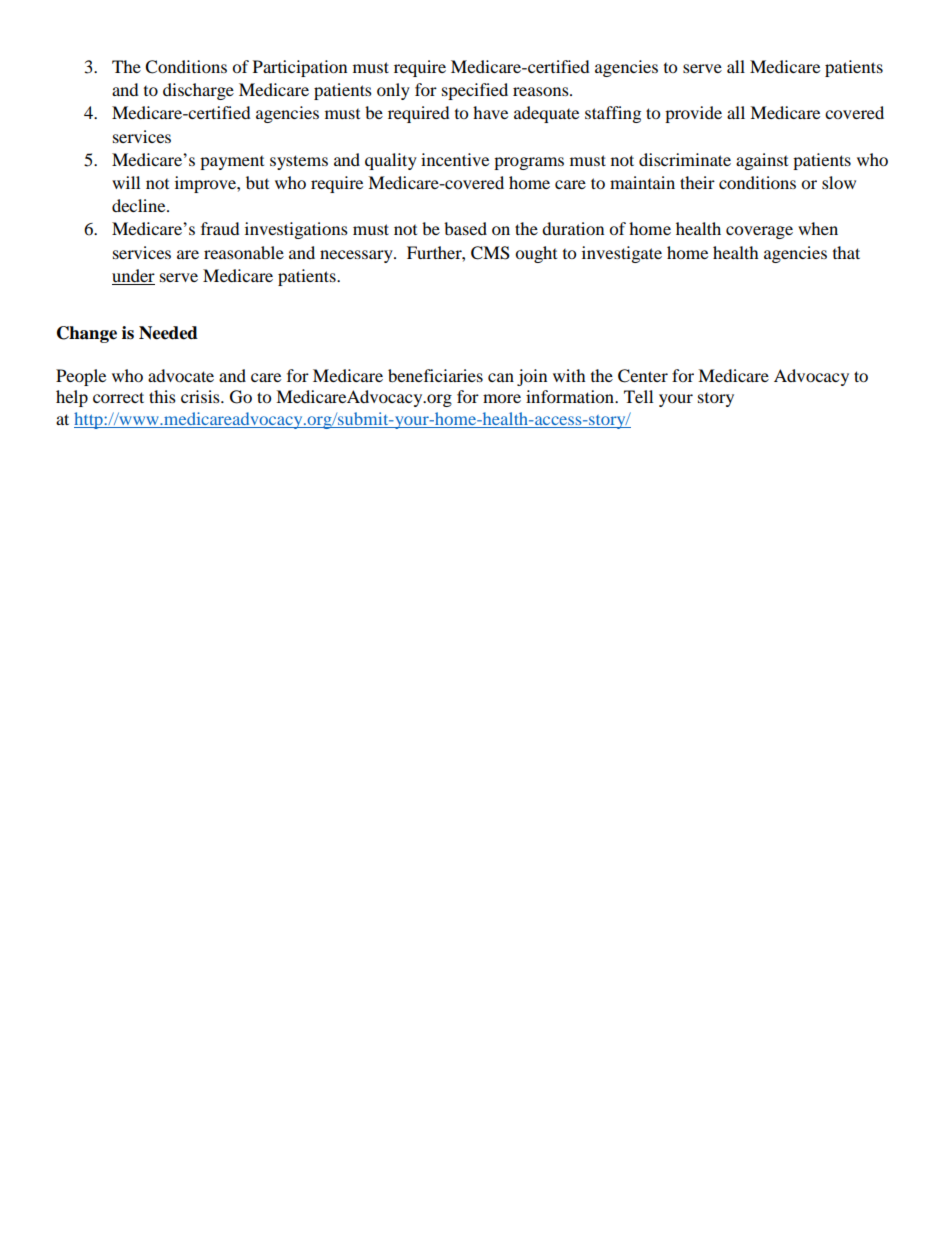 Image resolution: width=952 pixels, height=1233 pixels. I want to click on provide, so click(693, 114).
